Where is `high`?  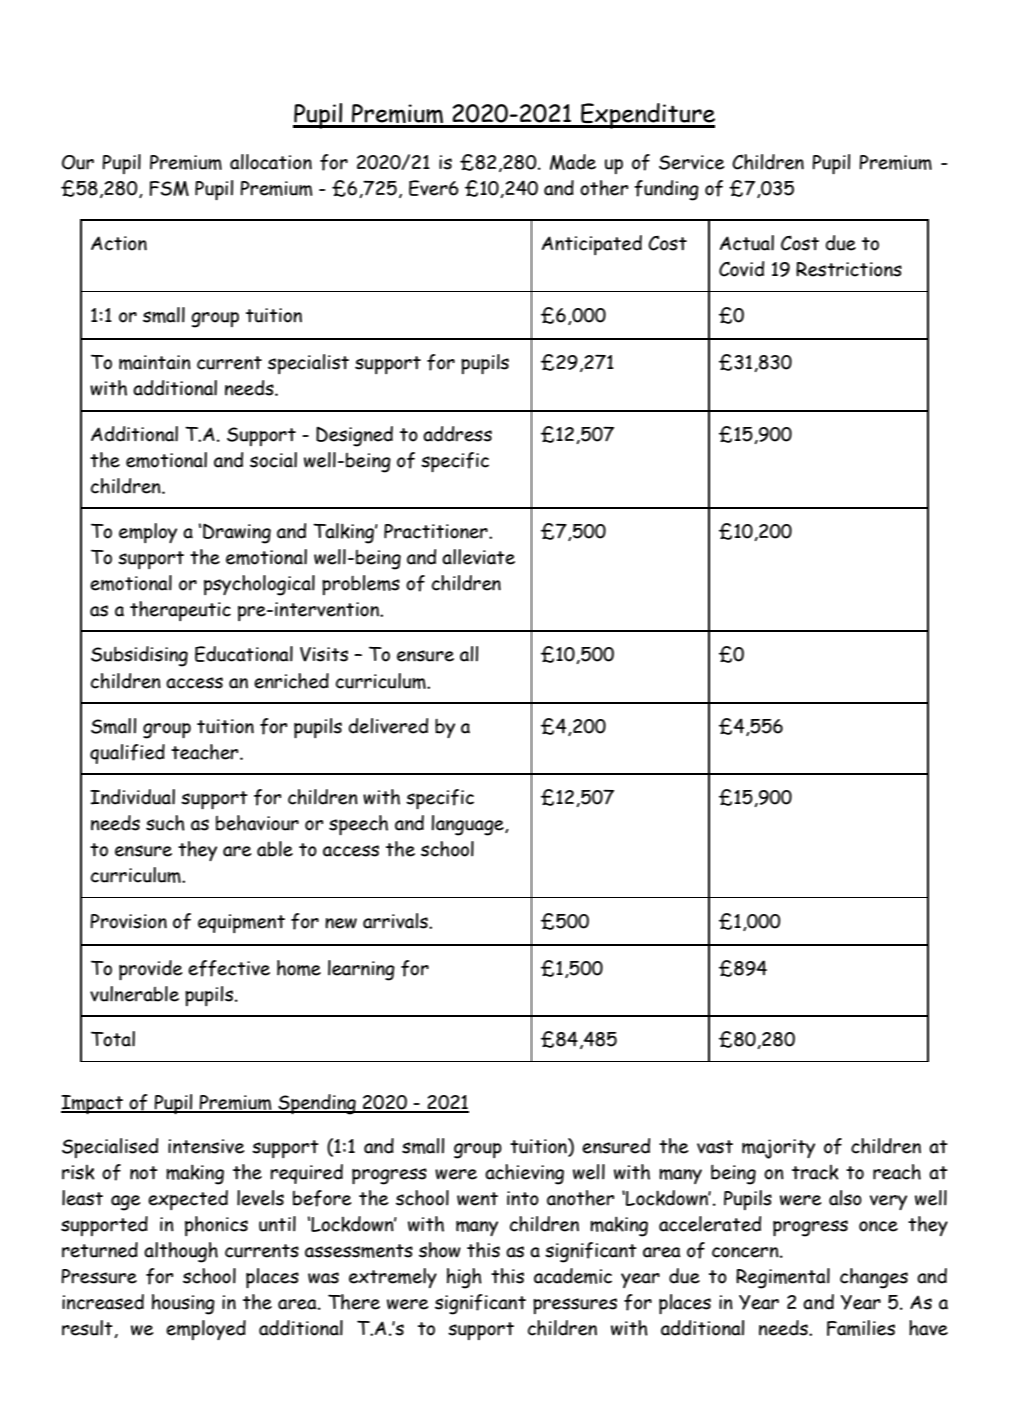 high is located at coordinates (464, 1278).
